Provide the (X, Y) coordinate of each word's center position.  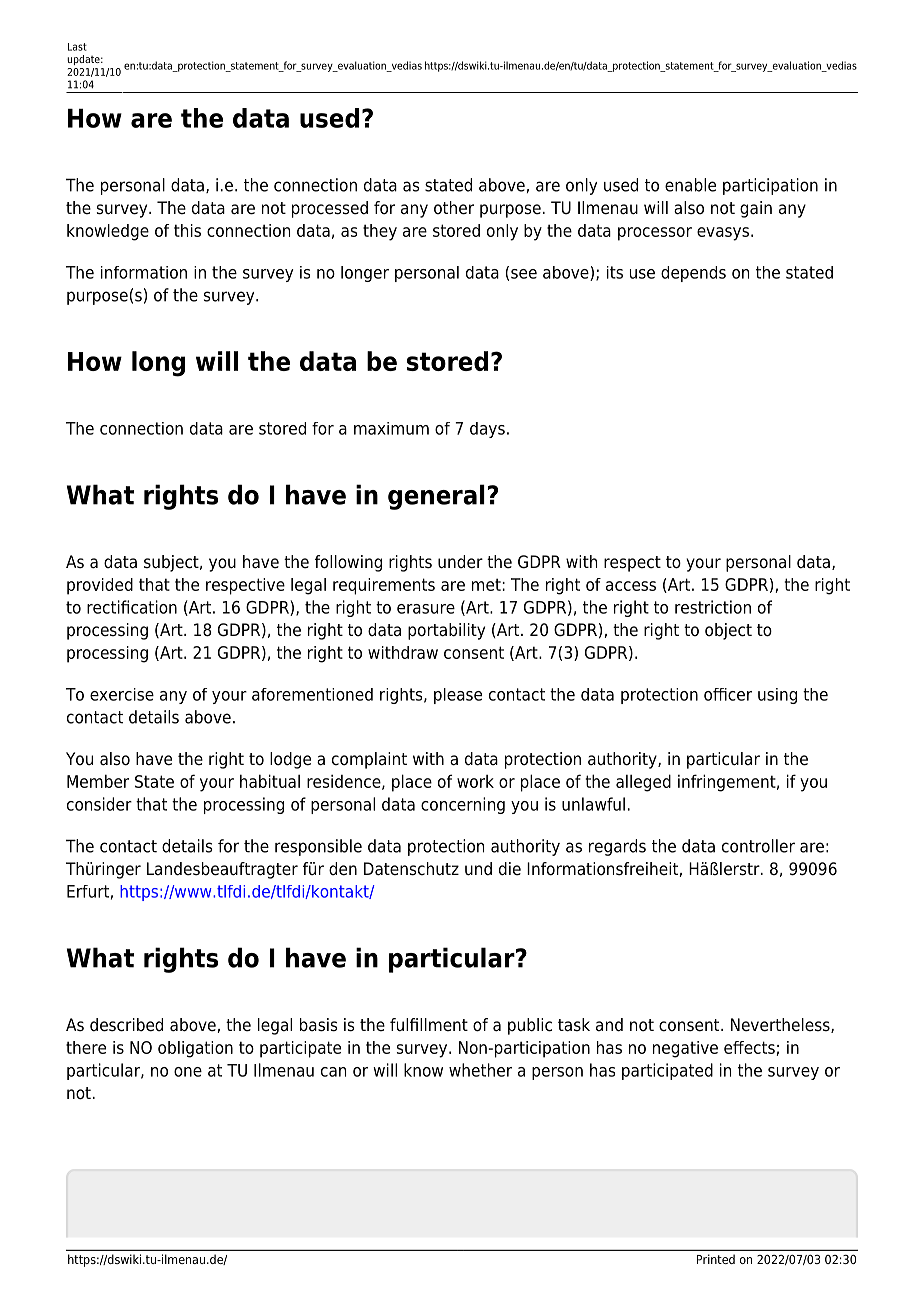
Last (77, 47)
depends (693, 274)
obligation (195, 1049)
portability (446, 631)
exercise (122, 694)
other (454, 208)
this (187, 230)
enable (690, 185)
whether (480, 1070)
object (728, 631)
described (126, 1025)
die (510, 869)
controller (758, 846)
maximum (391, 428)
